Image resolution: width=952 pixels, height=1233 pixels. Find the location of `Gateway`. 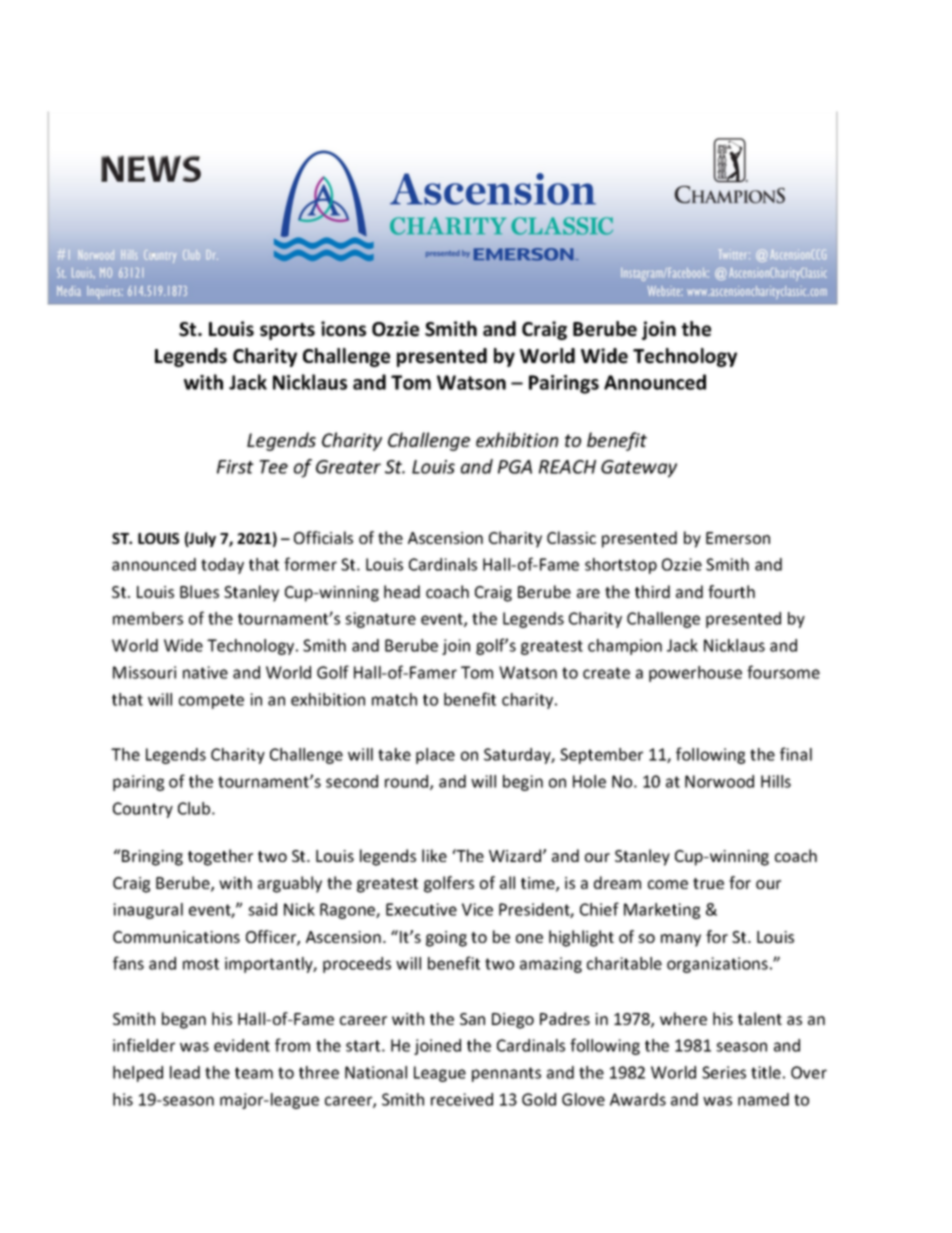

Gateway is located at coordinates (639, 469).
